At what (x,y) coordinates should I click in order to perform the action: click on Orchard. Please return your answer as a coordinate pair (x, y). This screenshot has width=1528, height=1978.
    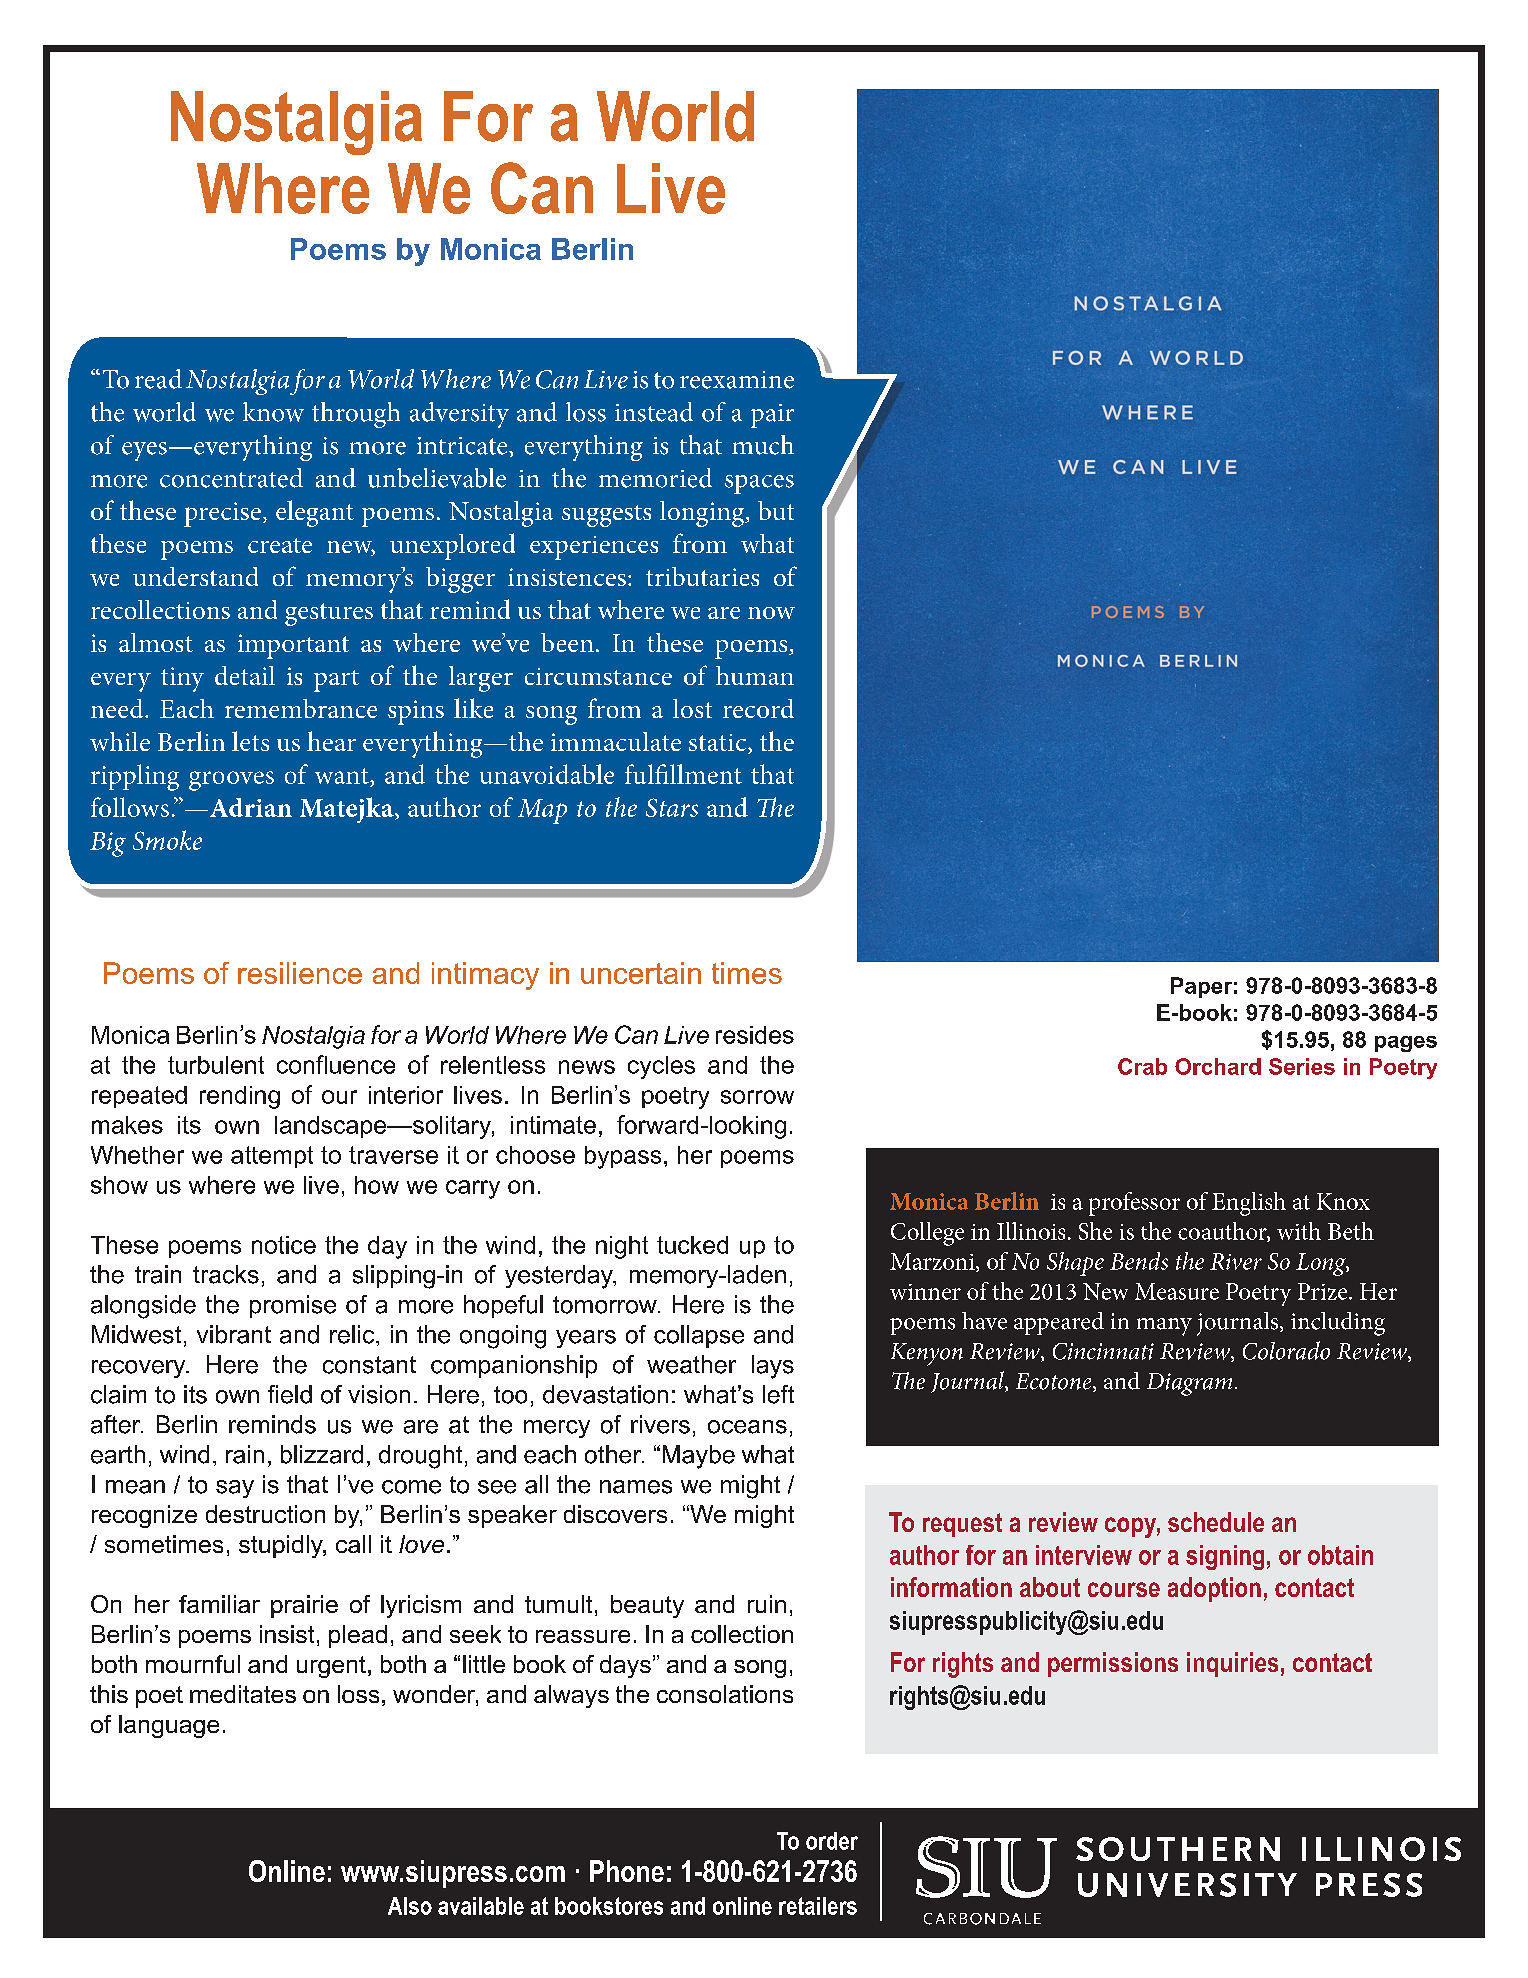
    Looking at the image, I should click on (1218, 1066).
